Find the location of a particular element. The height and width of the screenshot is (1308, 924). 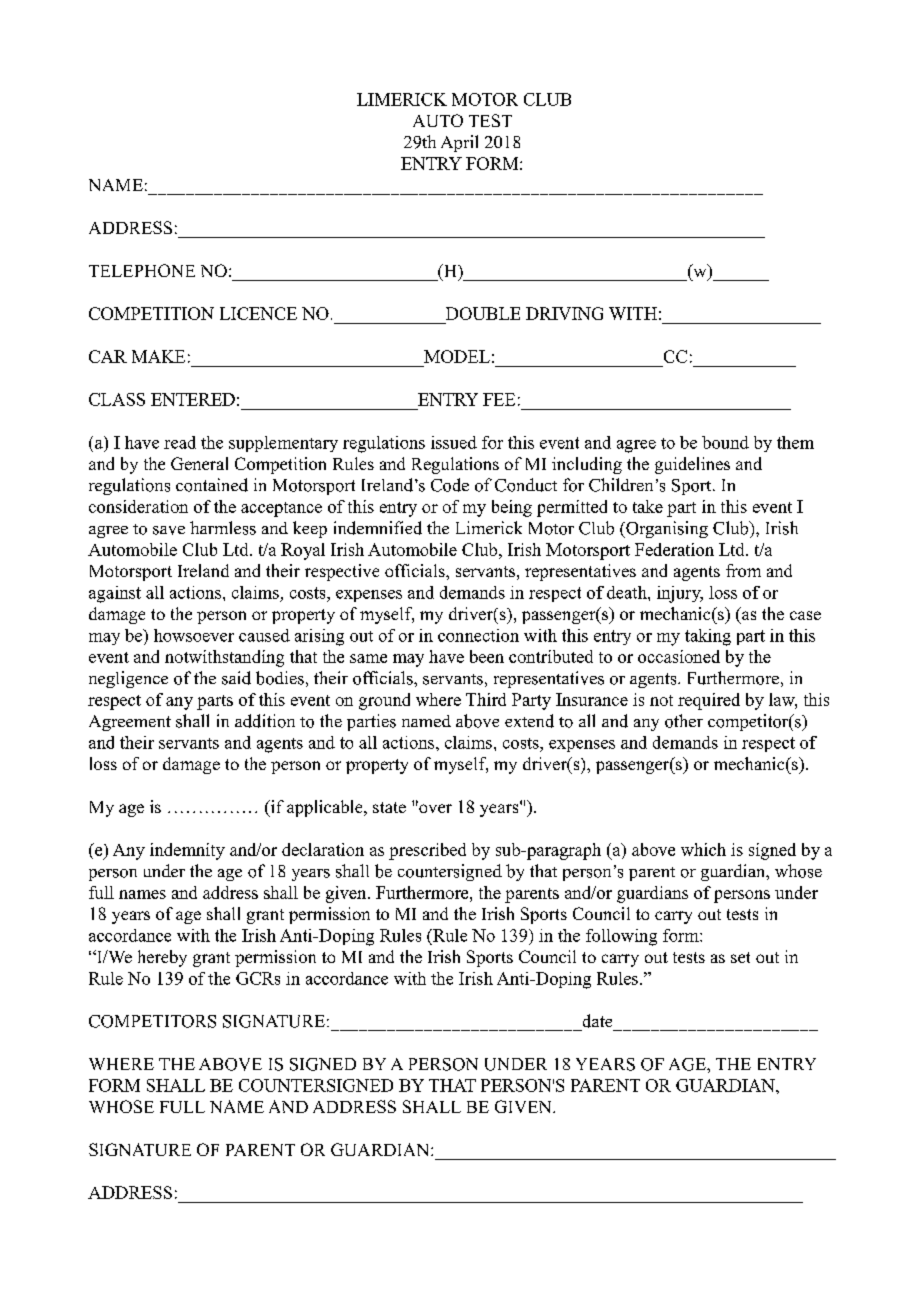

being is located at coordinates (512, 508).
